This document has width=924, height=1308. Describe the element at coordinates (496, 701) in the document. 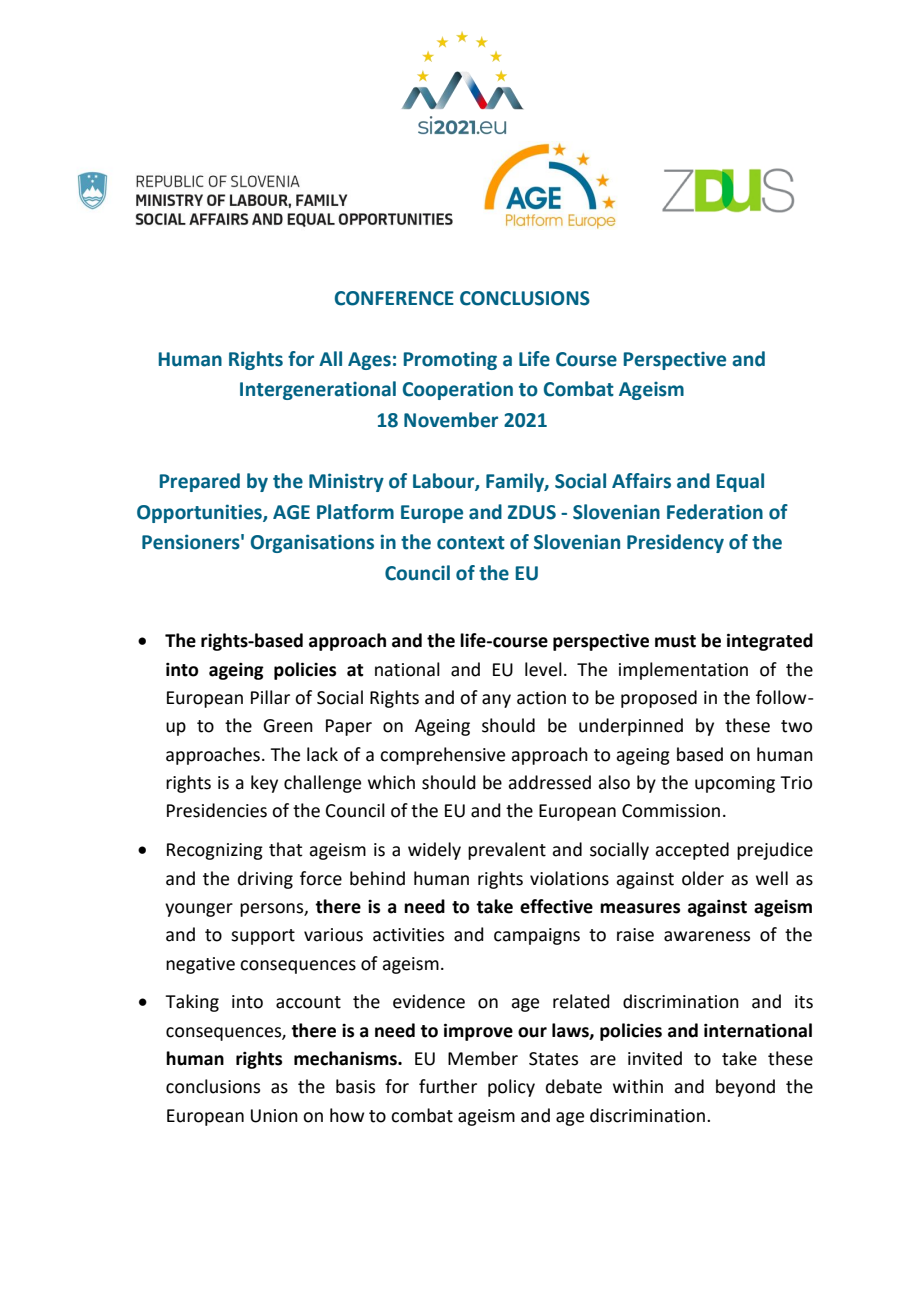

I see `any` at that location.
